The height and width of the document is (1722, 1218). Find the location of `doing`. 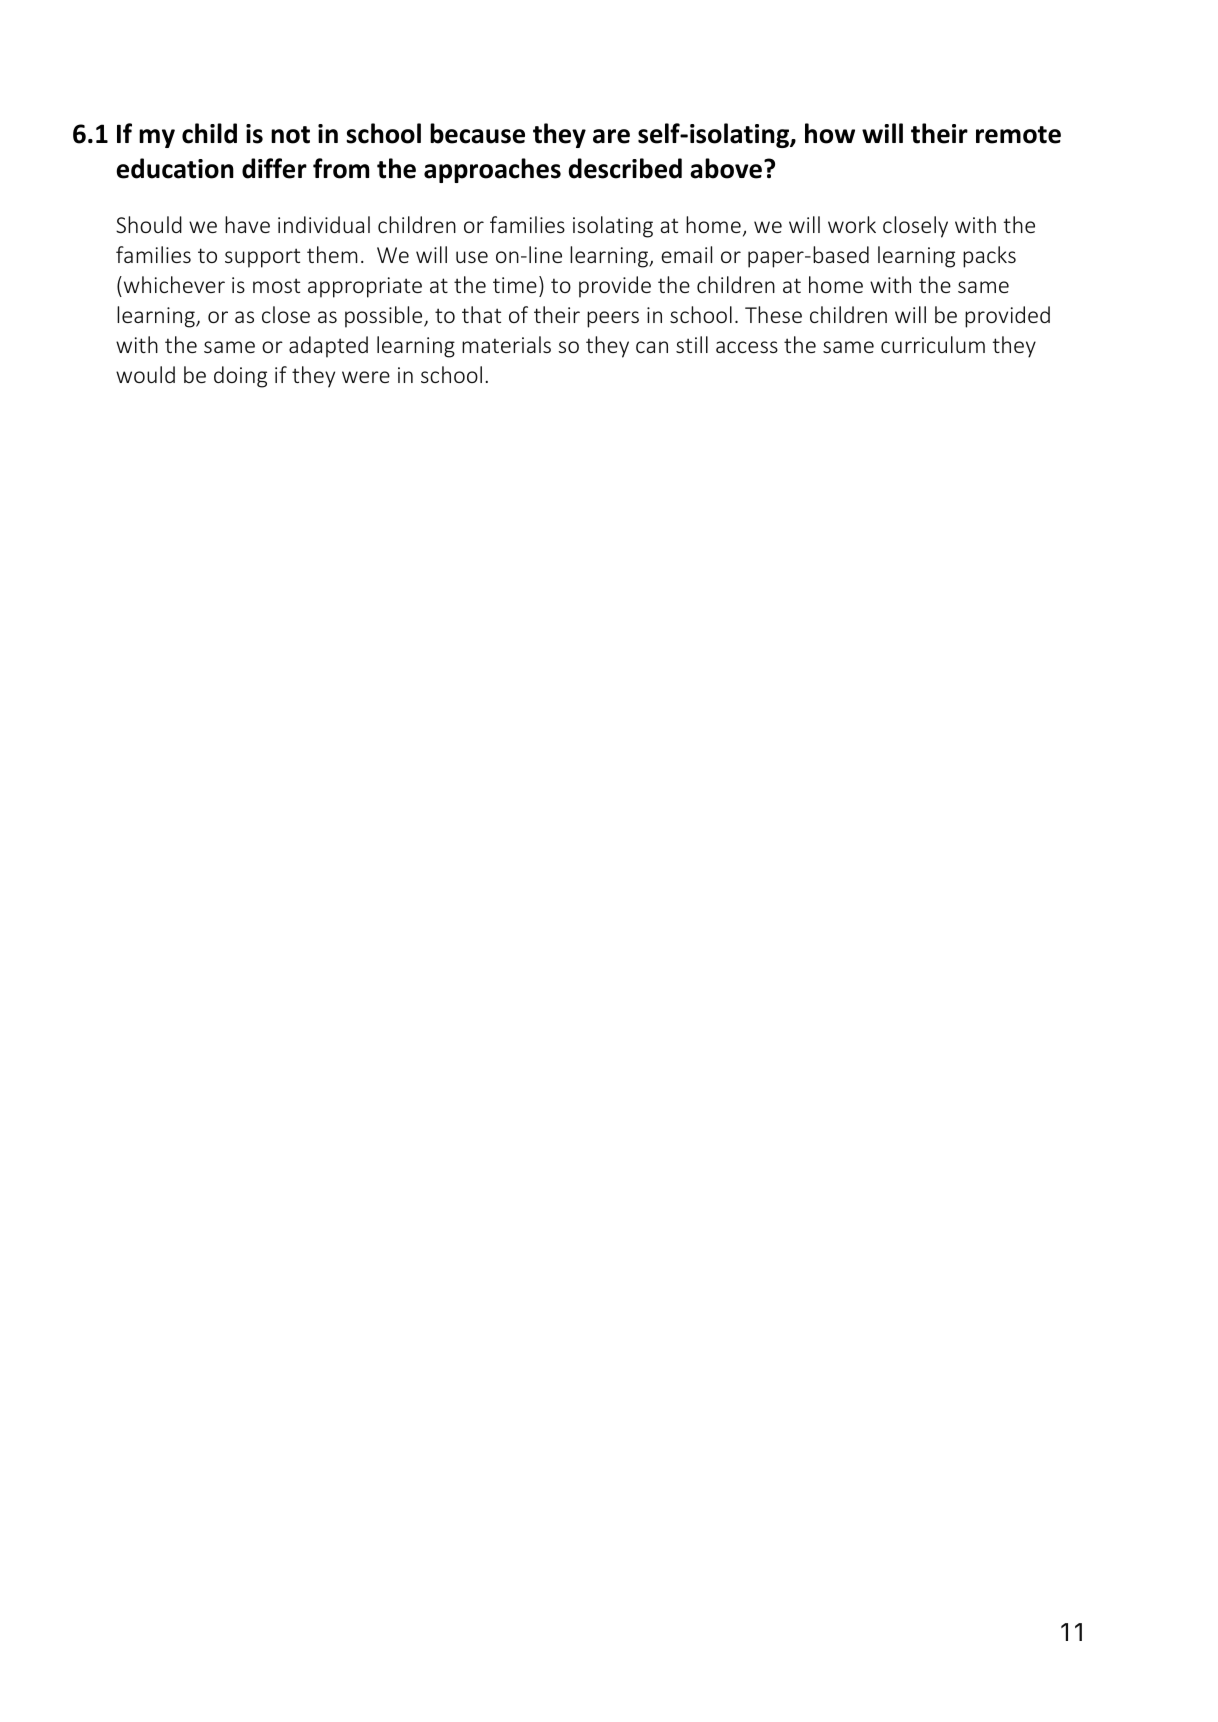

doing is located at coordinates (240, 377).
